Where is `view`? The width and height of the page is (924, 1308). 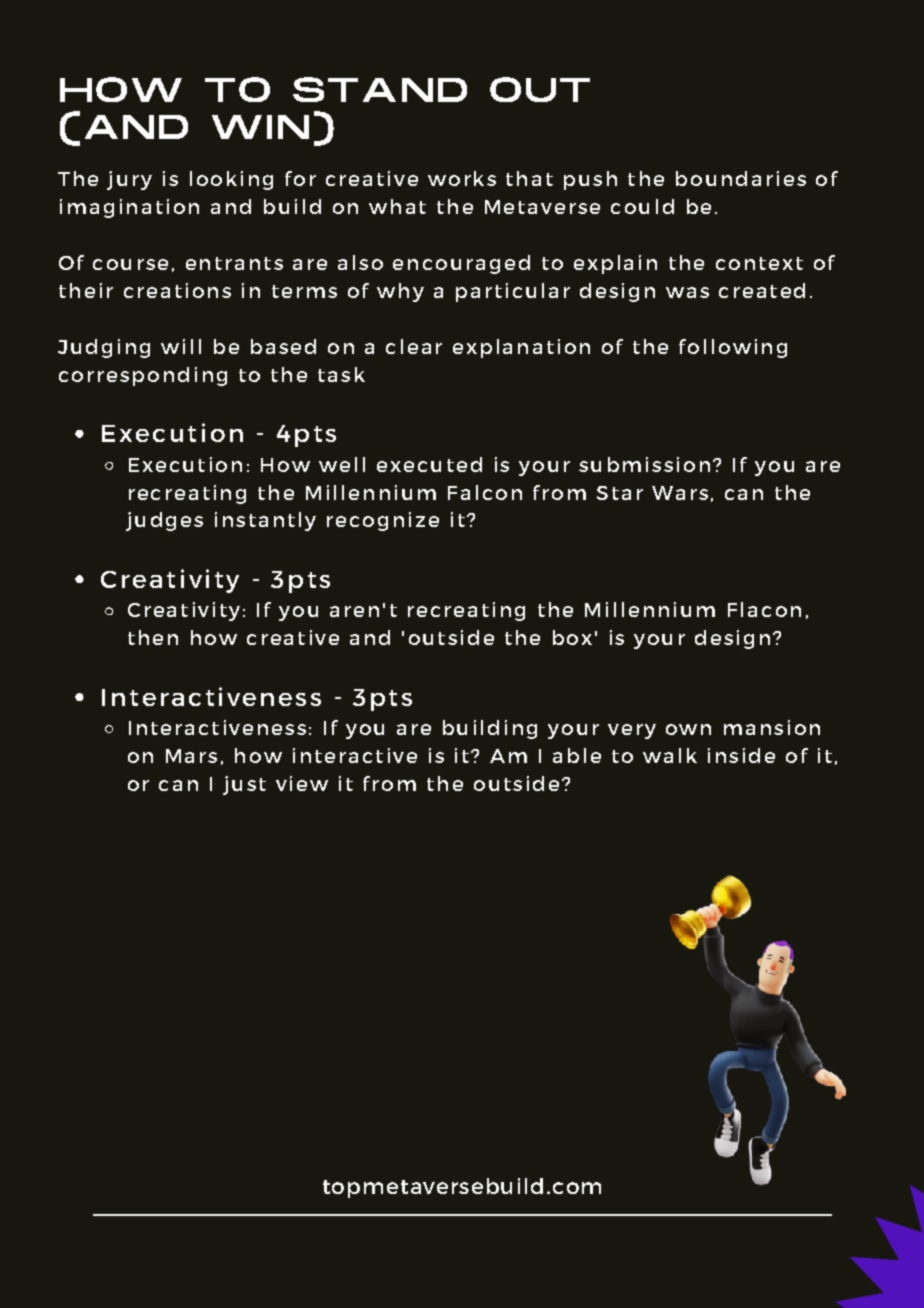 view is located at coordinates (302, 783).
